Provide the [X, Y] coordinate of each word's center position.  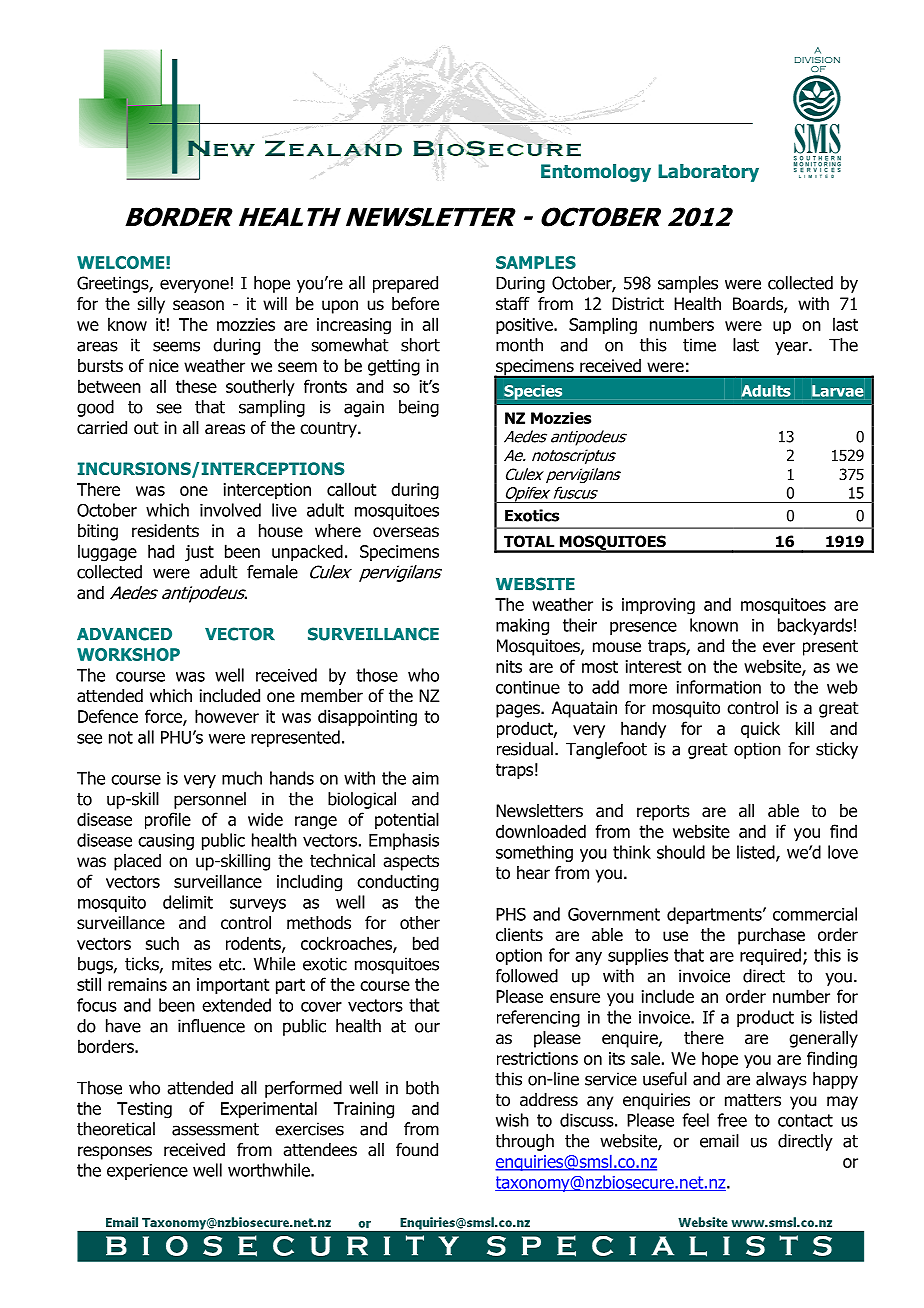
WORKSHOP [128, 654]
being [419, 408]
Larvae [837, 391]
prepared [405, 284]
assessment [215, 1129]
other [420, 923]
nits [509, 666]
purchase [771, 936]
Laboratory [708, 173]
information [719, 687]
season [198, 305]
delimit [188, 902]
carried [102, 428]
